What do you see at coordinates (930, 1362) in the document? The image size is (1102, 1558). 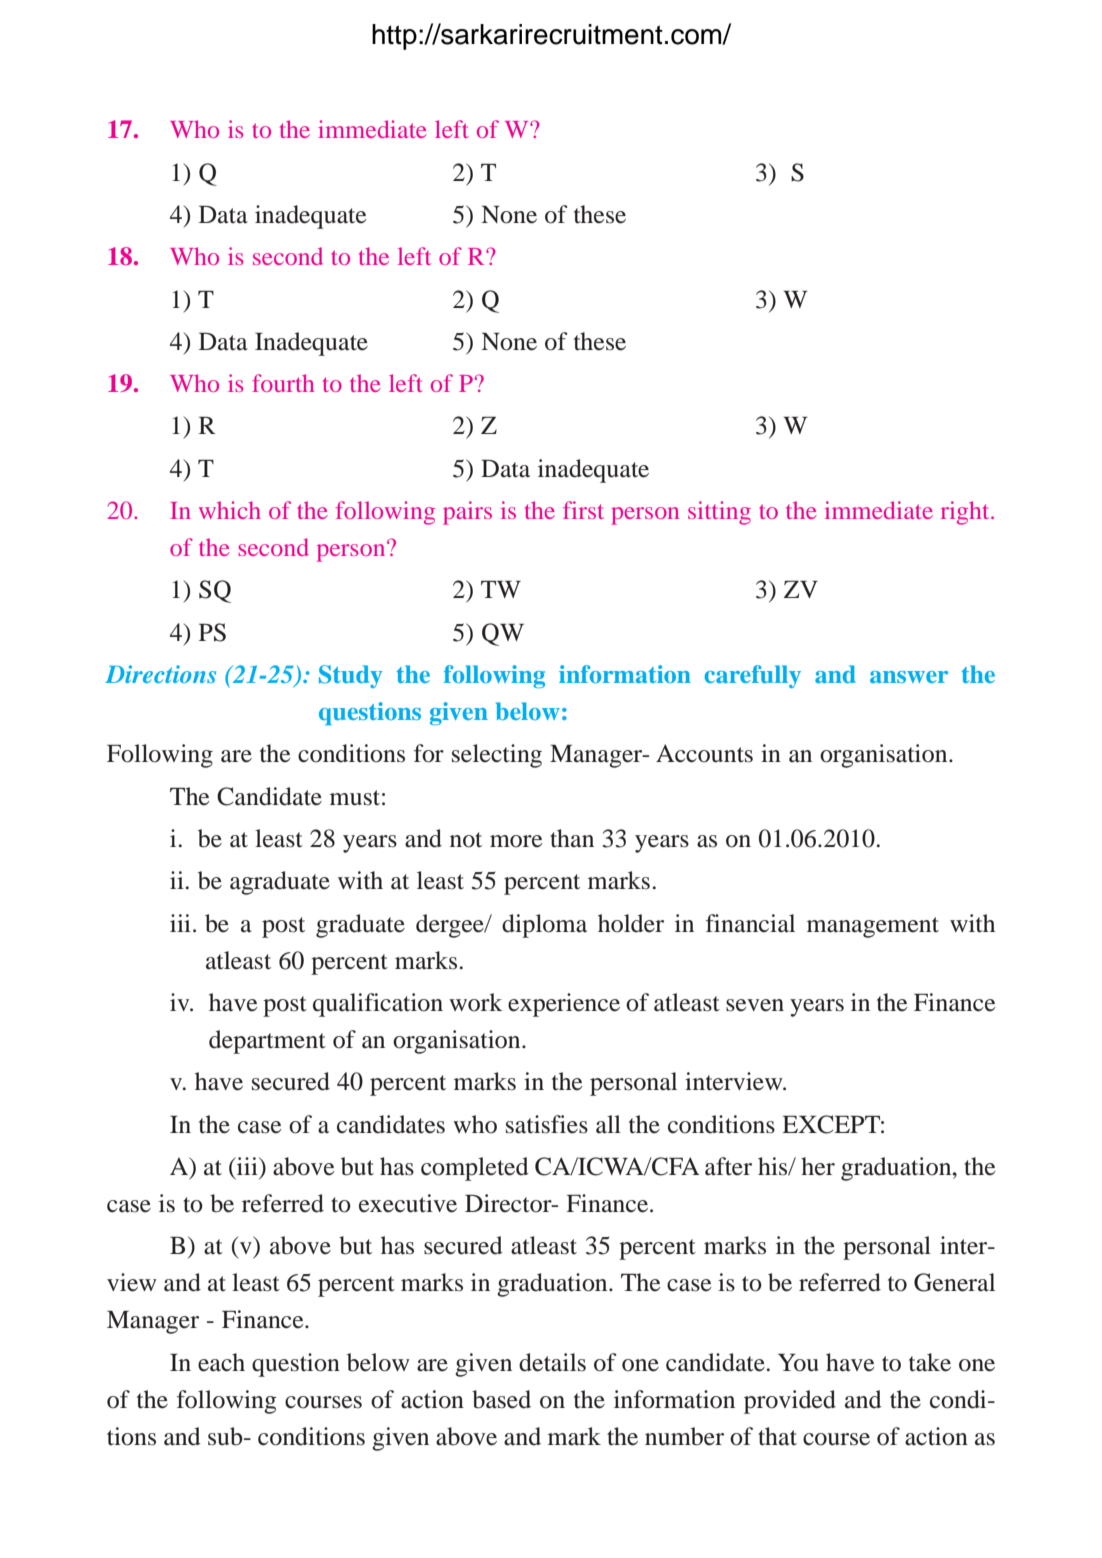 I see `take` at bounding box center [930, 1362].
